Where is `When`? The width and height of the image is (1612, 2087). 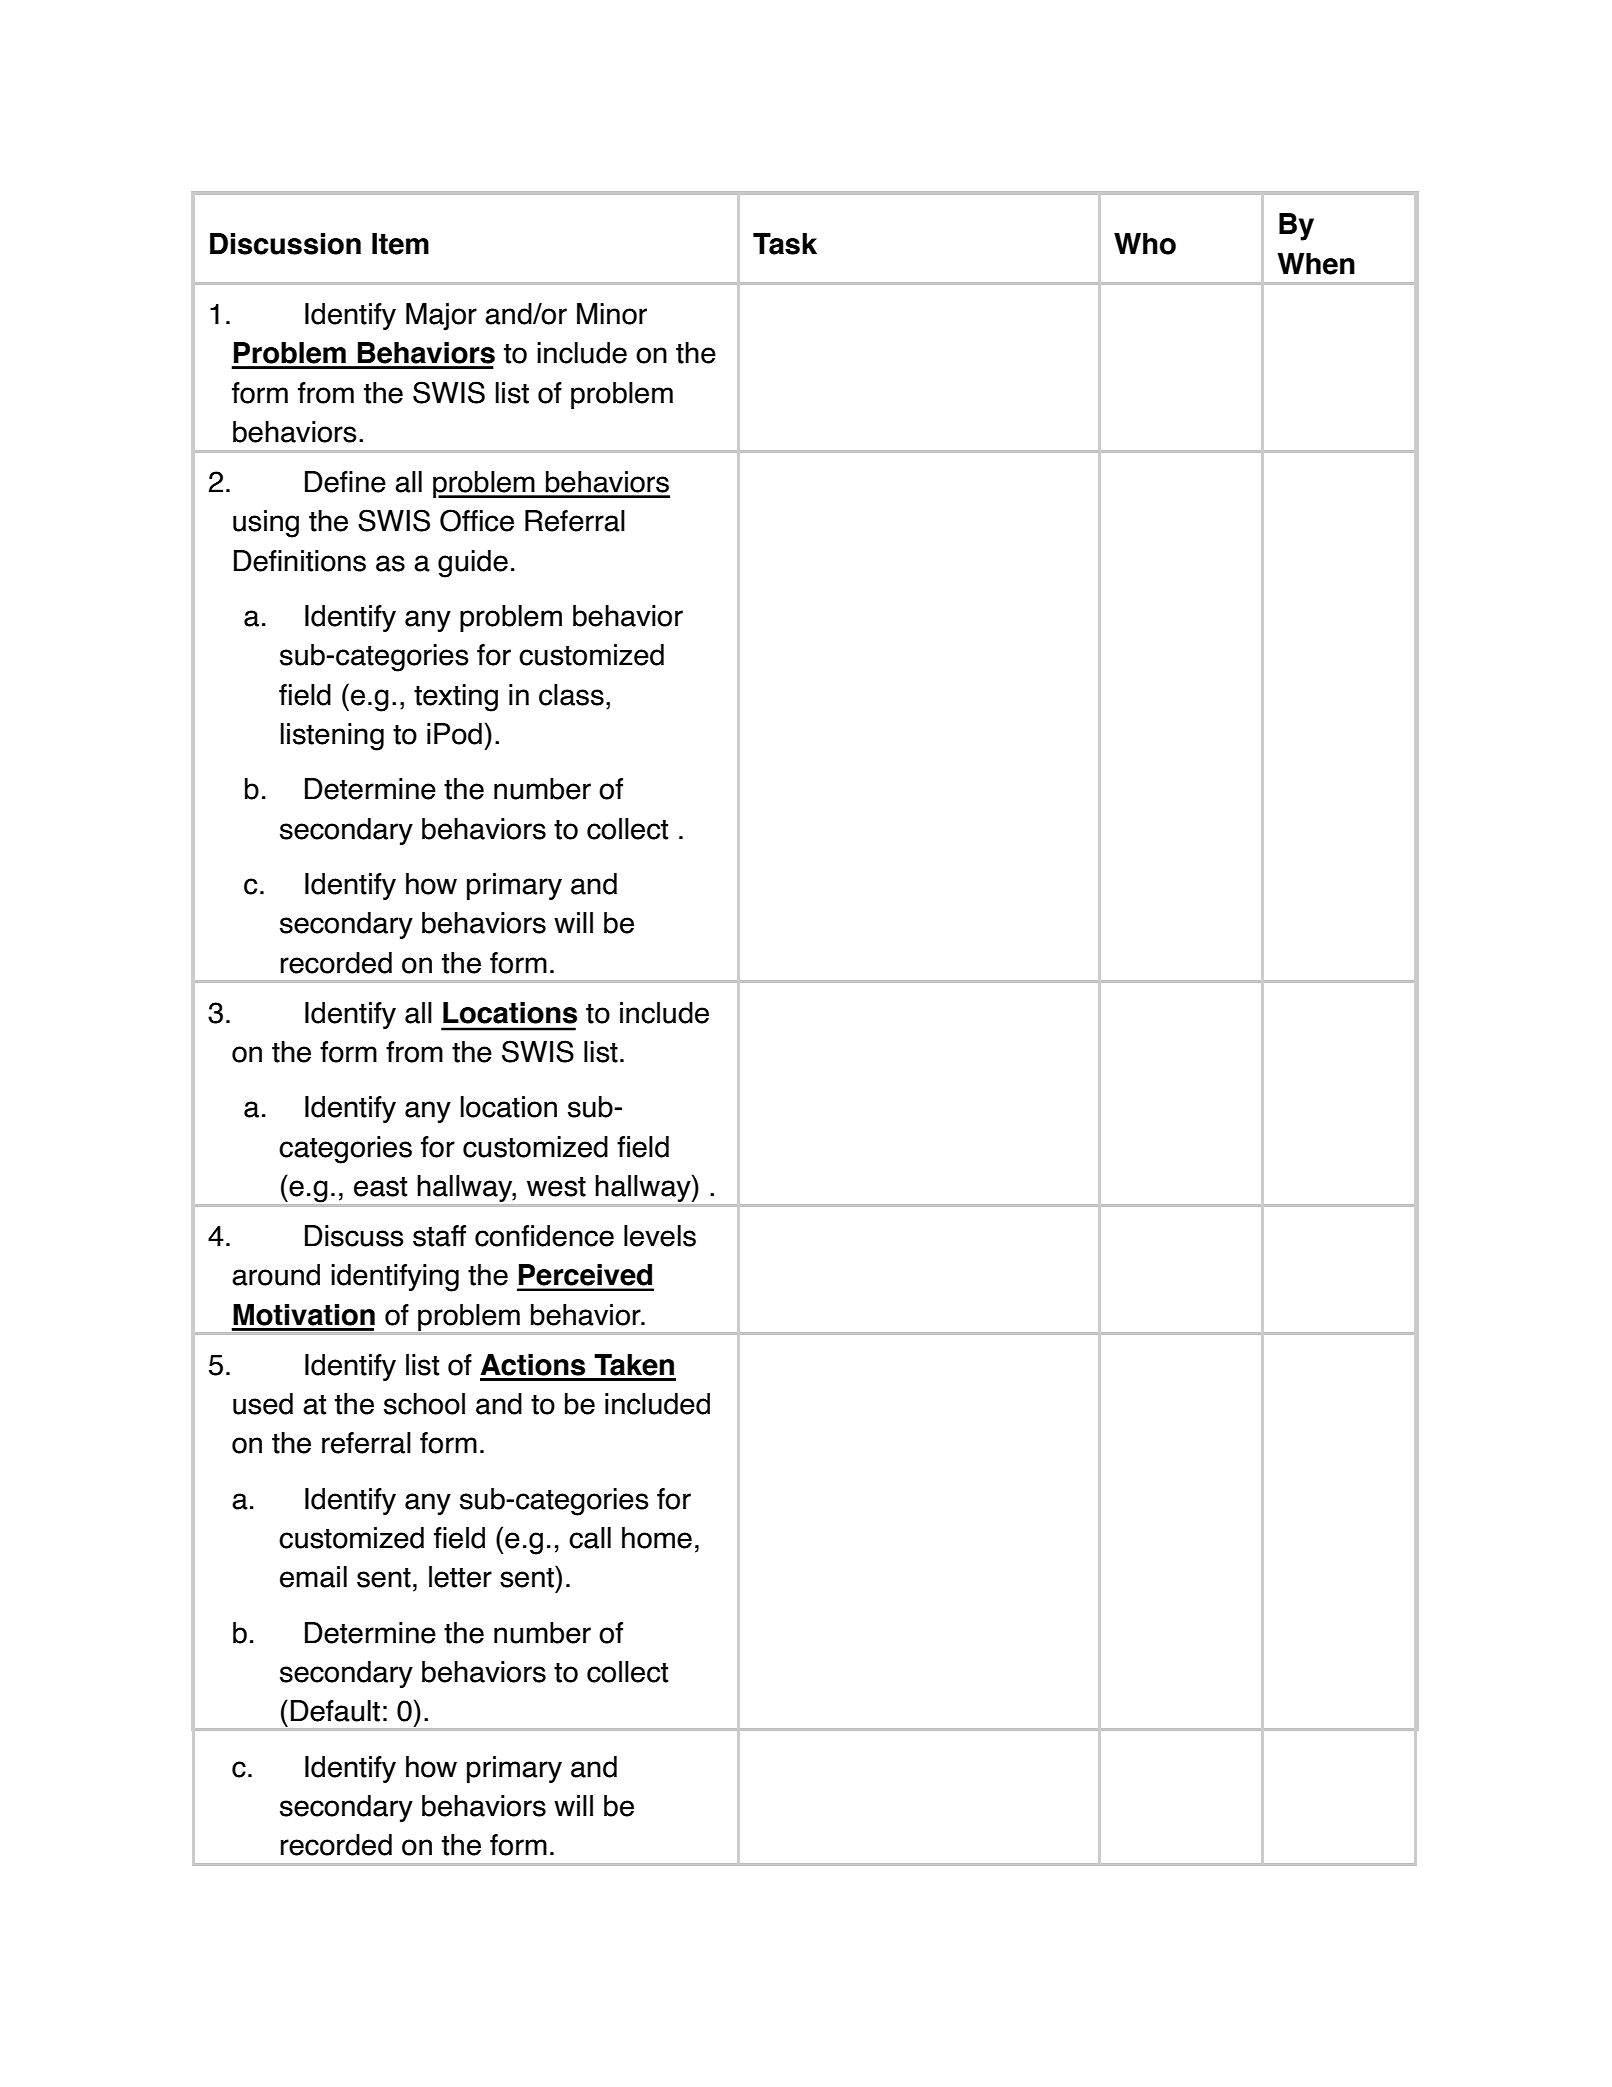 When is located at coordinates (1316, 264).
